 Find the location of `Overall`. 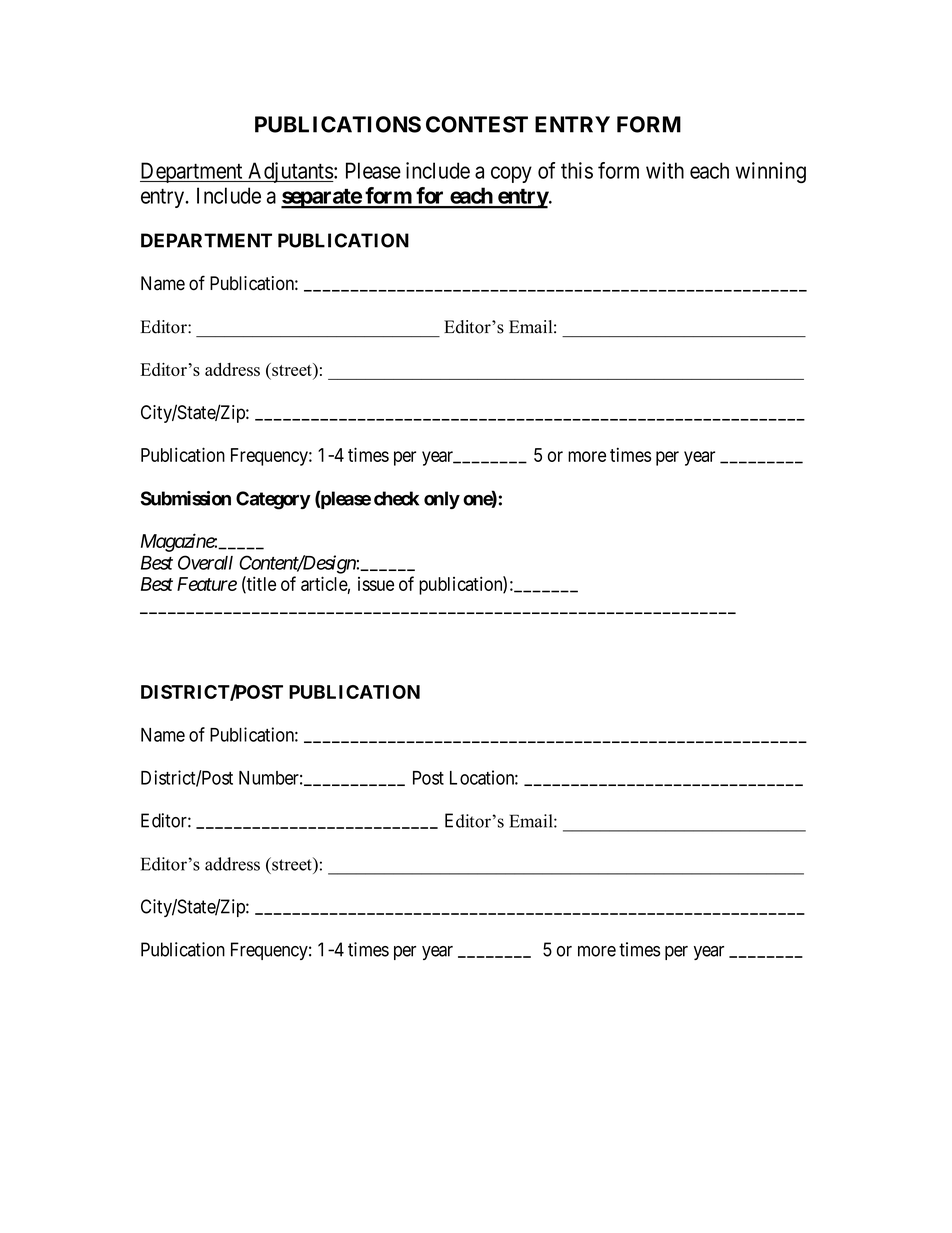

Overall is located at coordinates (205, 562).
